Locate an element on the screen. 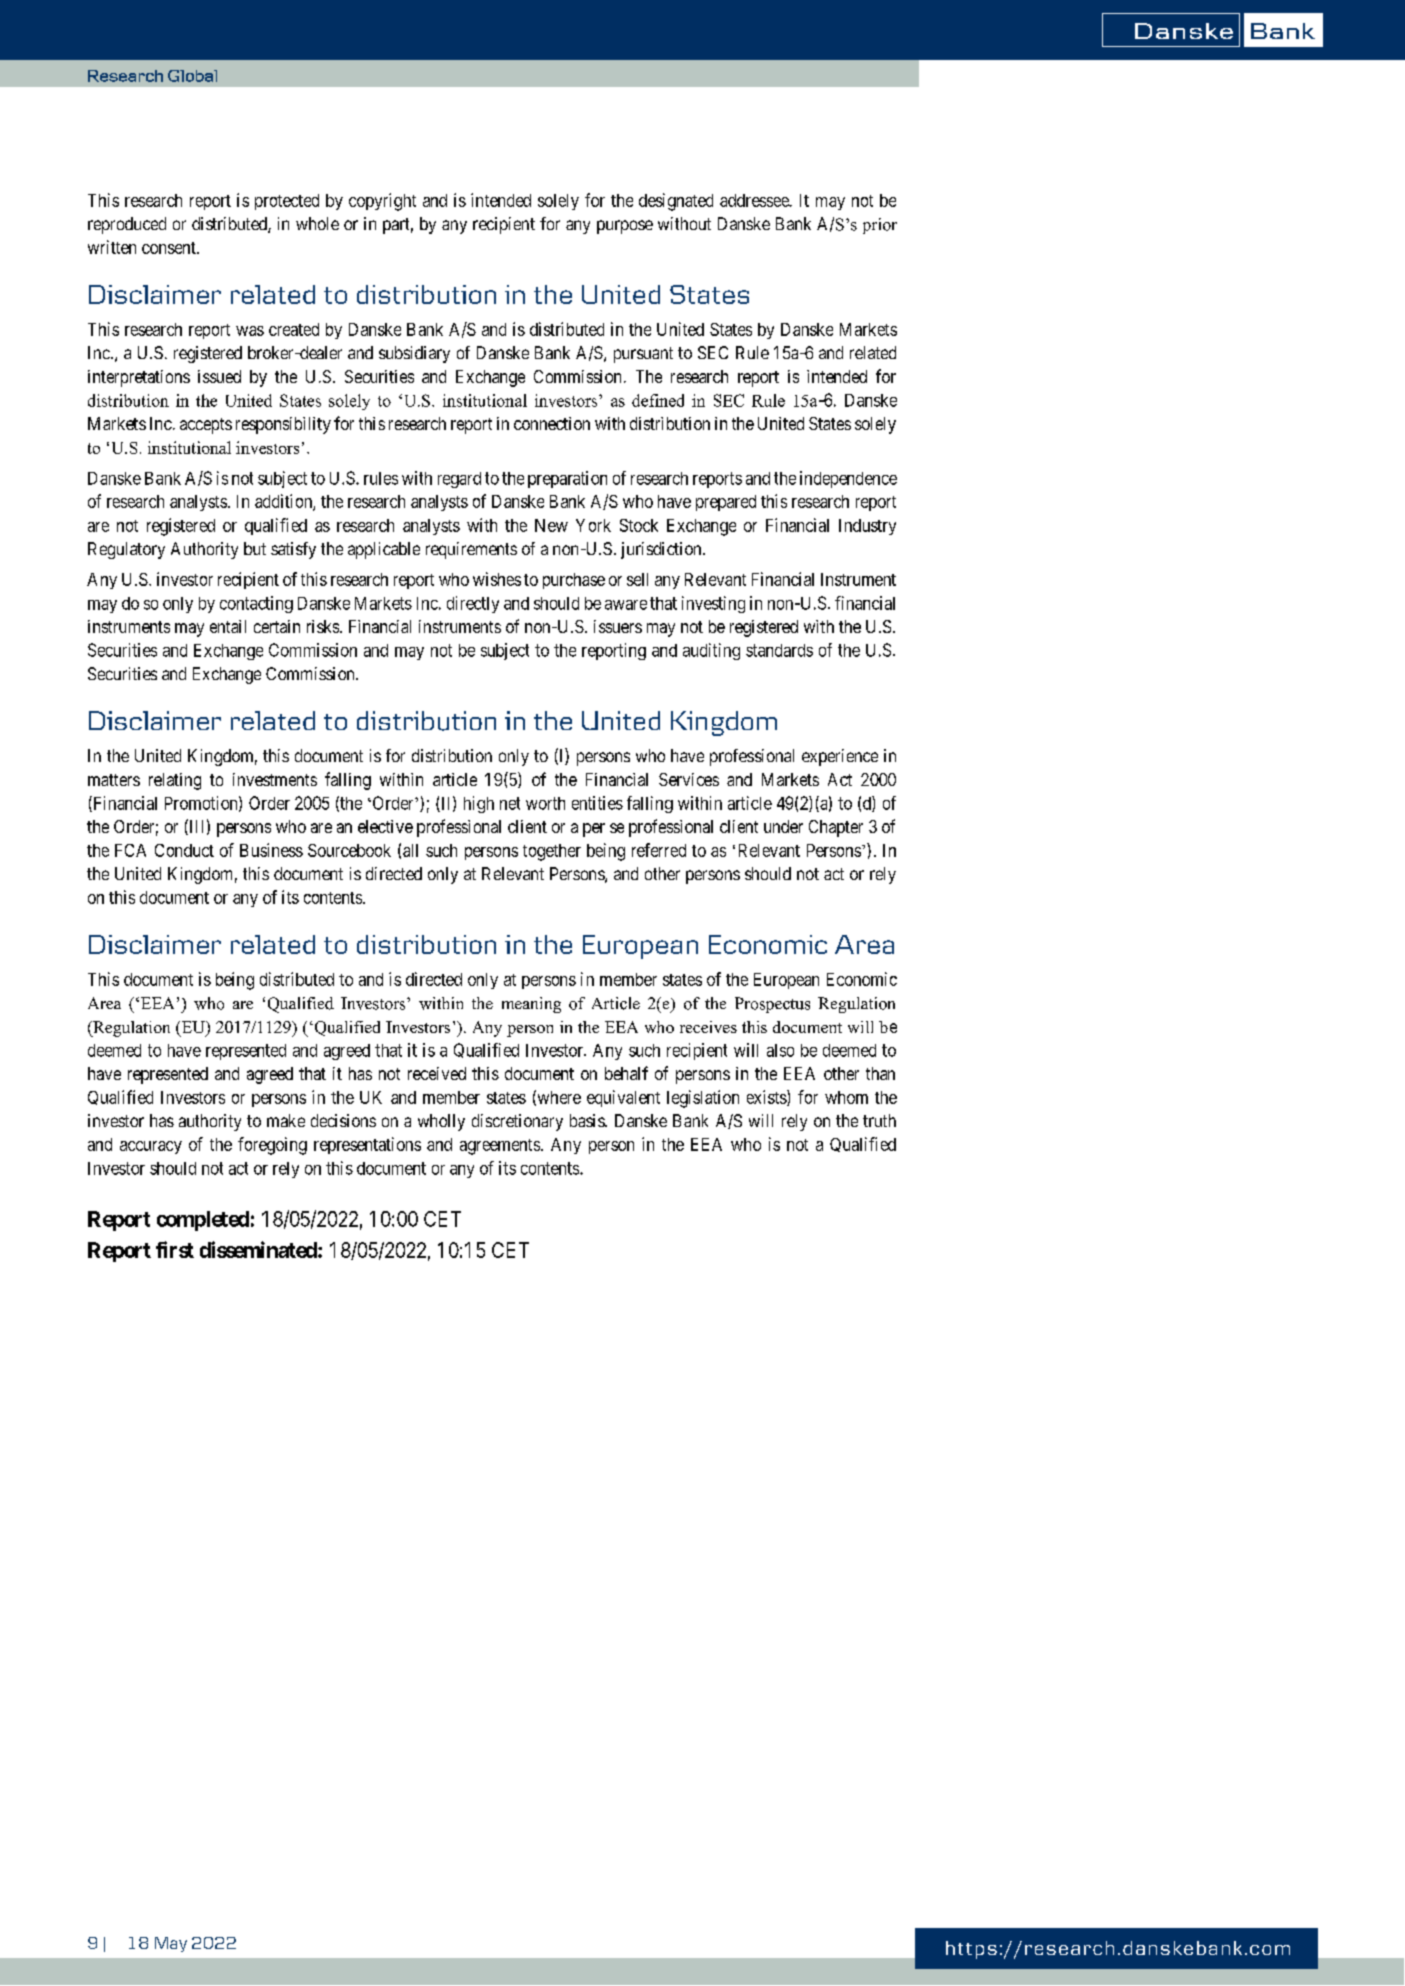  Conduct is located at coordinates (184, 850).
